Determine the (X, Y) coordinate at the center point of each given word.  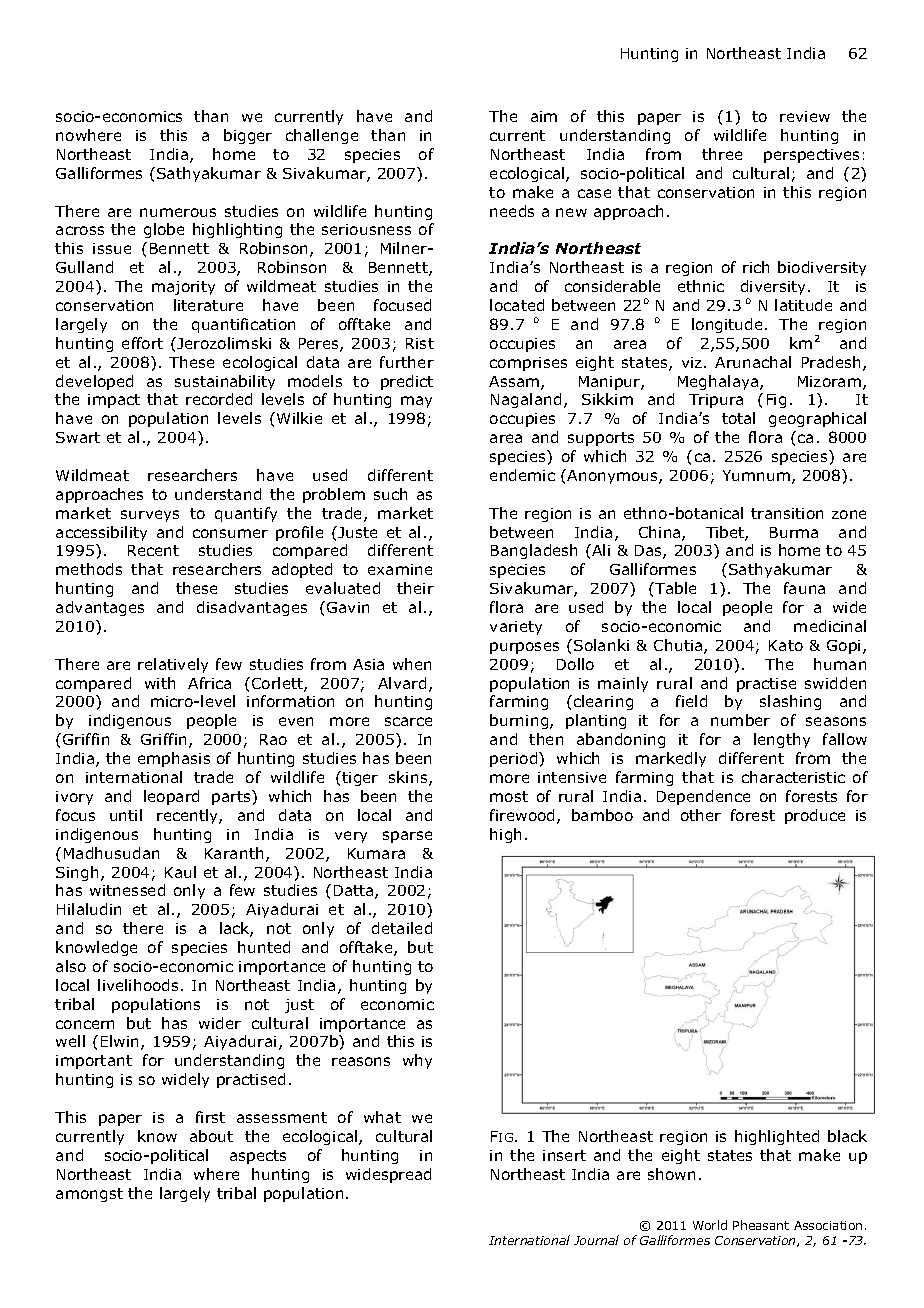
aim (544, 116)
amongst (89, 1195)
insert (564, 1155)
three (722, 154)
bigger (248, 136)
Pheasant (761, 1225)
